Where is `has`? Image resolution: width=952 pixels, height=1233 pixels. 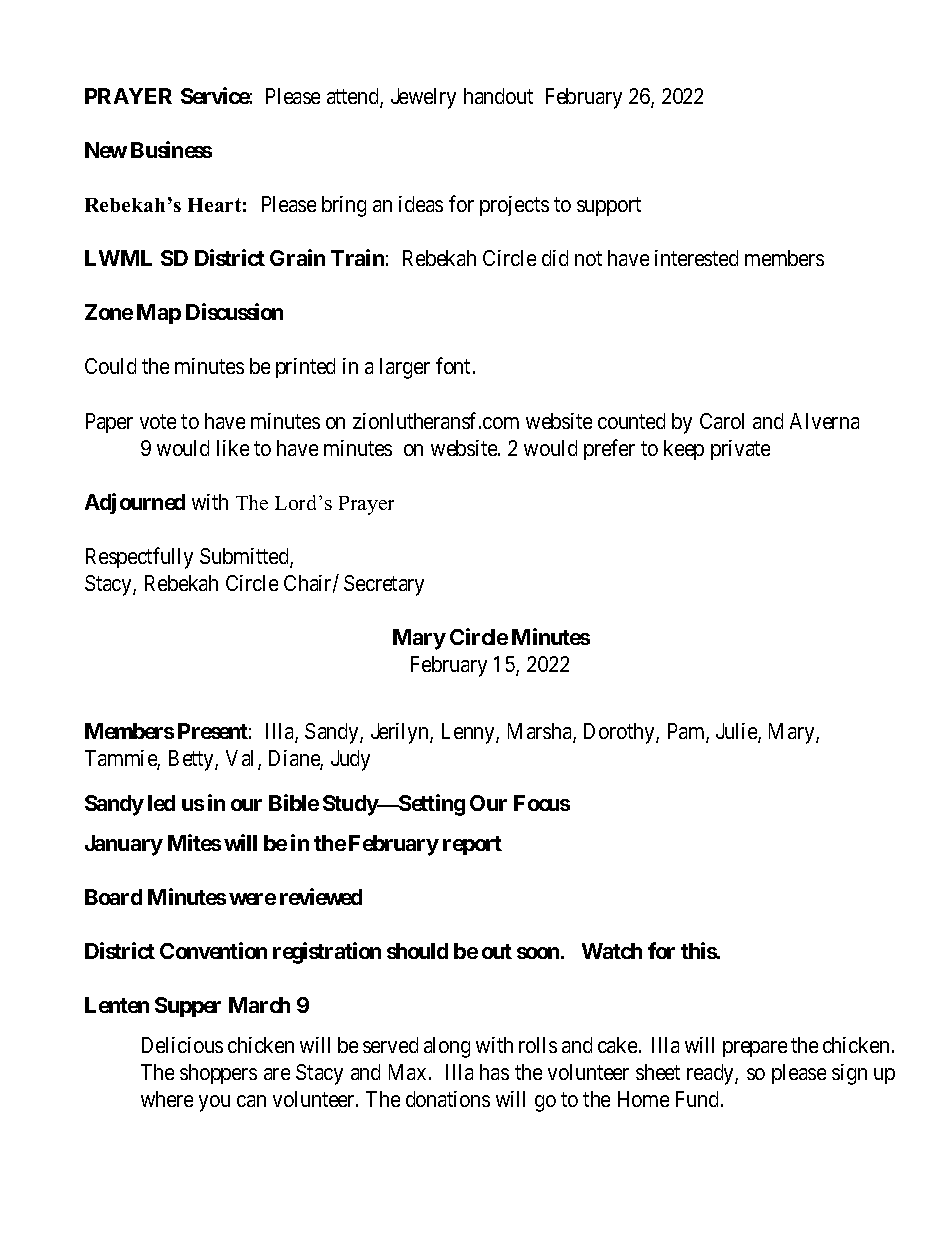
has is located at coordinates (494, 1072).
